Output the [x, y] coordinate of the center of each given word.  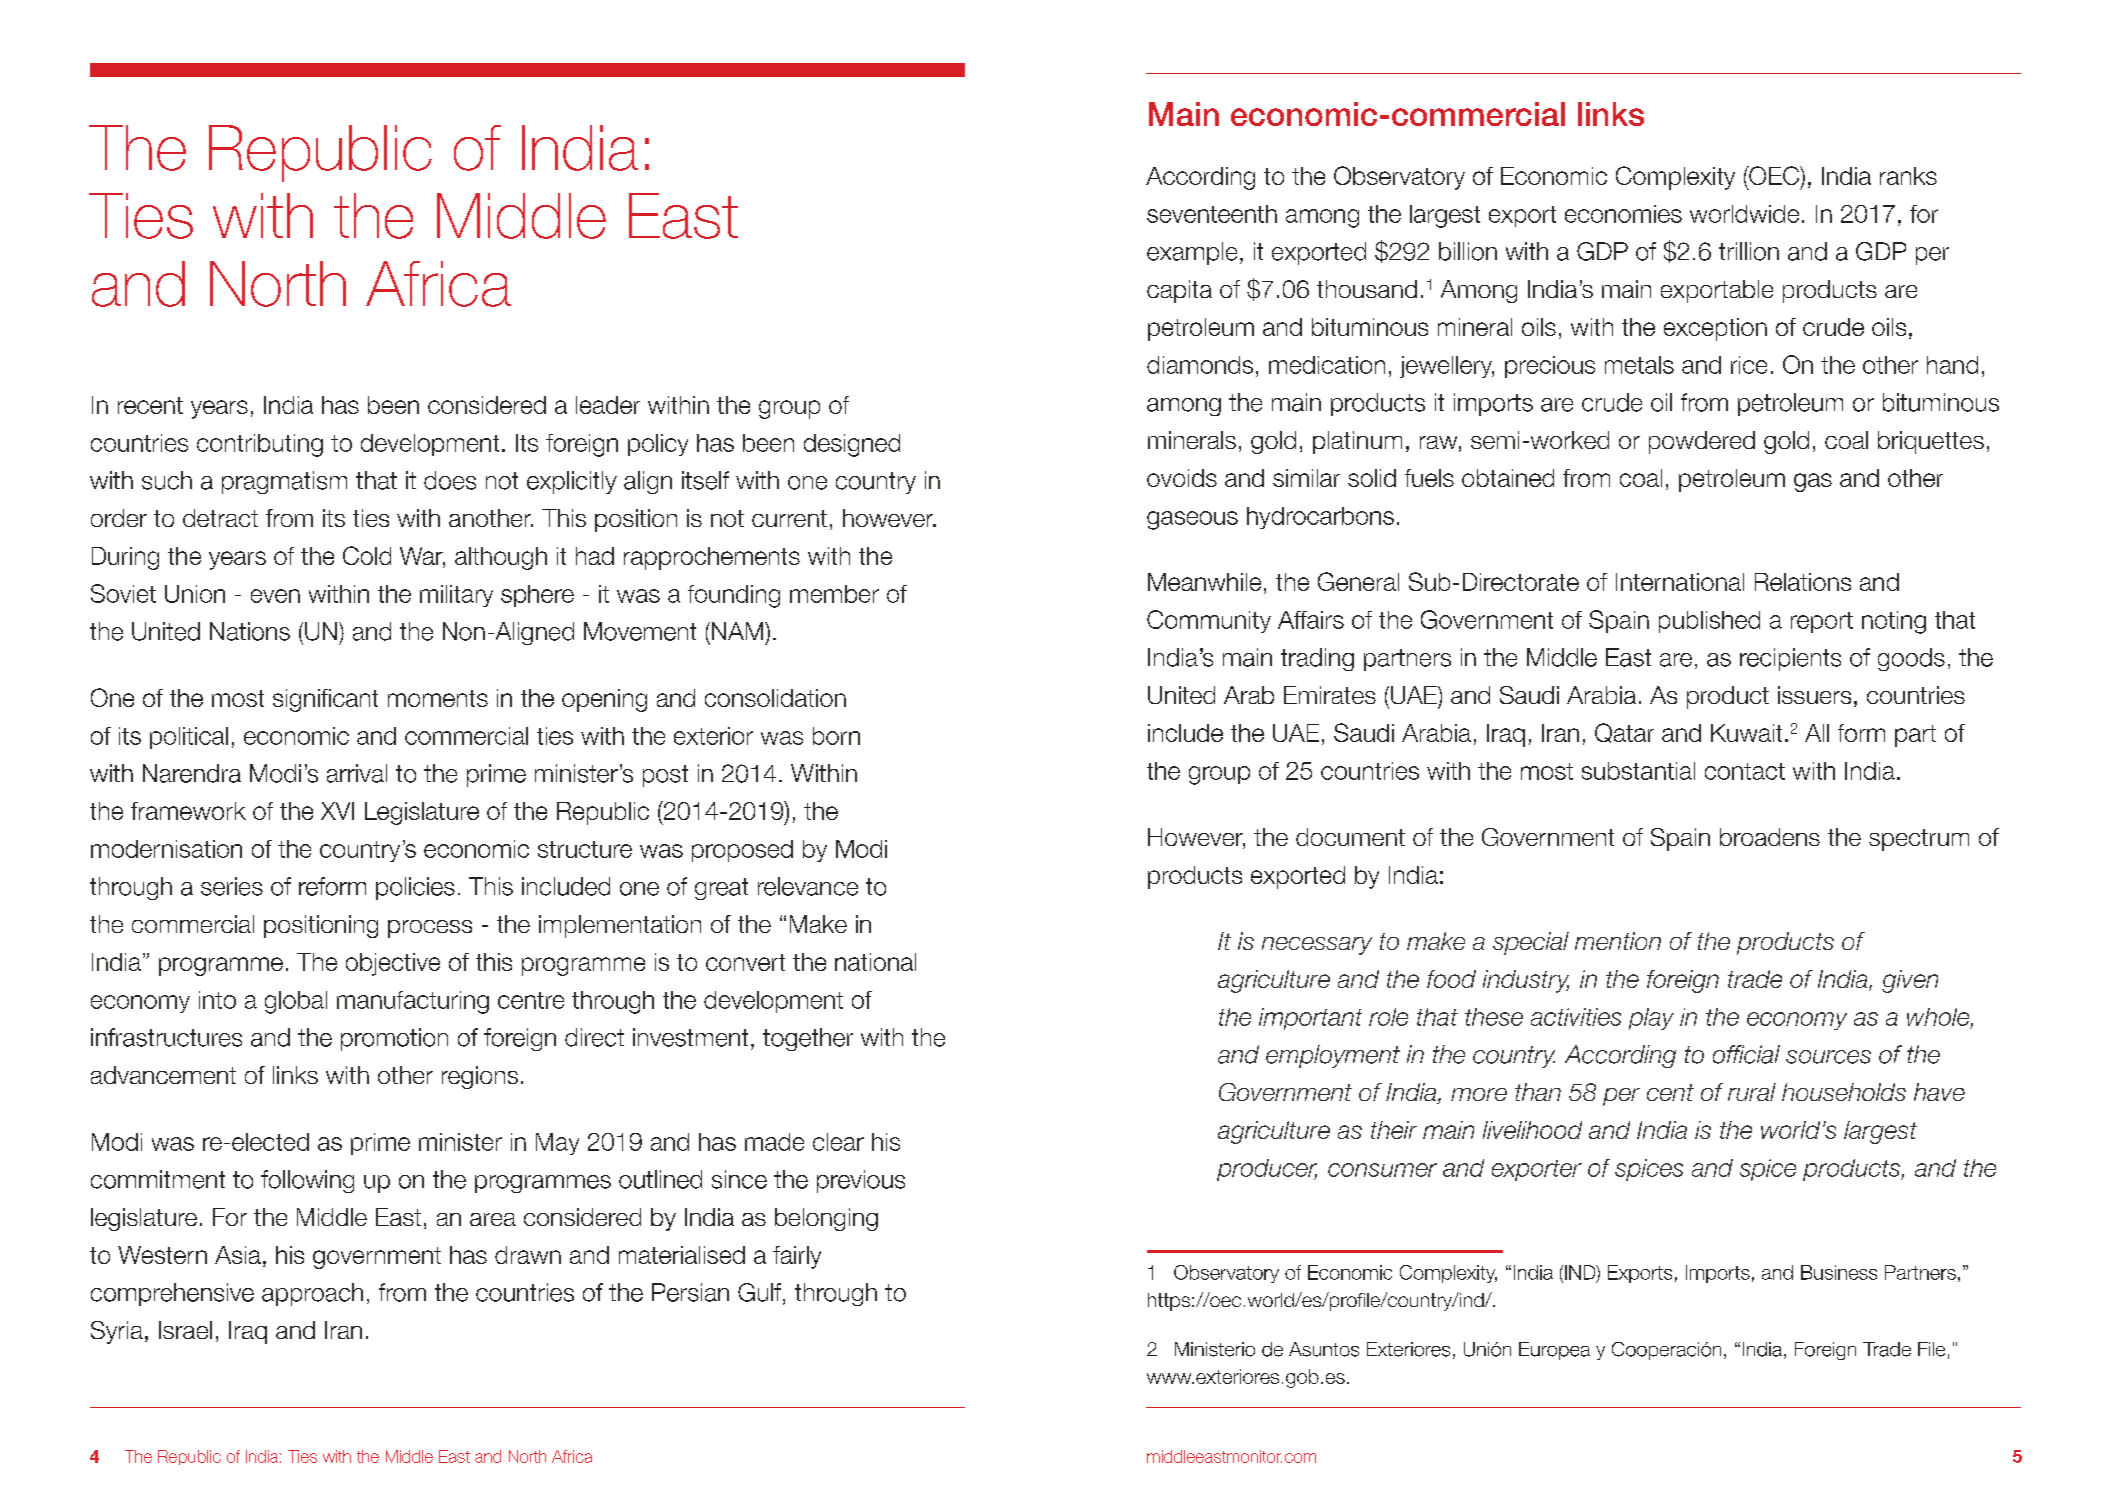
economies [1623, 214]
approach [312, 1294]
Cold [367, 555]
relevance [808, 886]
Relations [1803, 582]
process [430, 929]
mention [1618, 941]
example [1192, 253]
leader [608, 405]
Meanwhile [1204, 582]
